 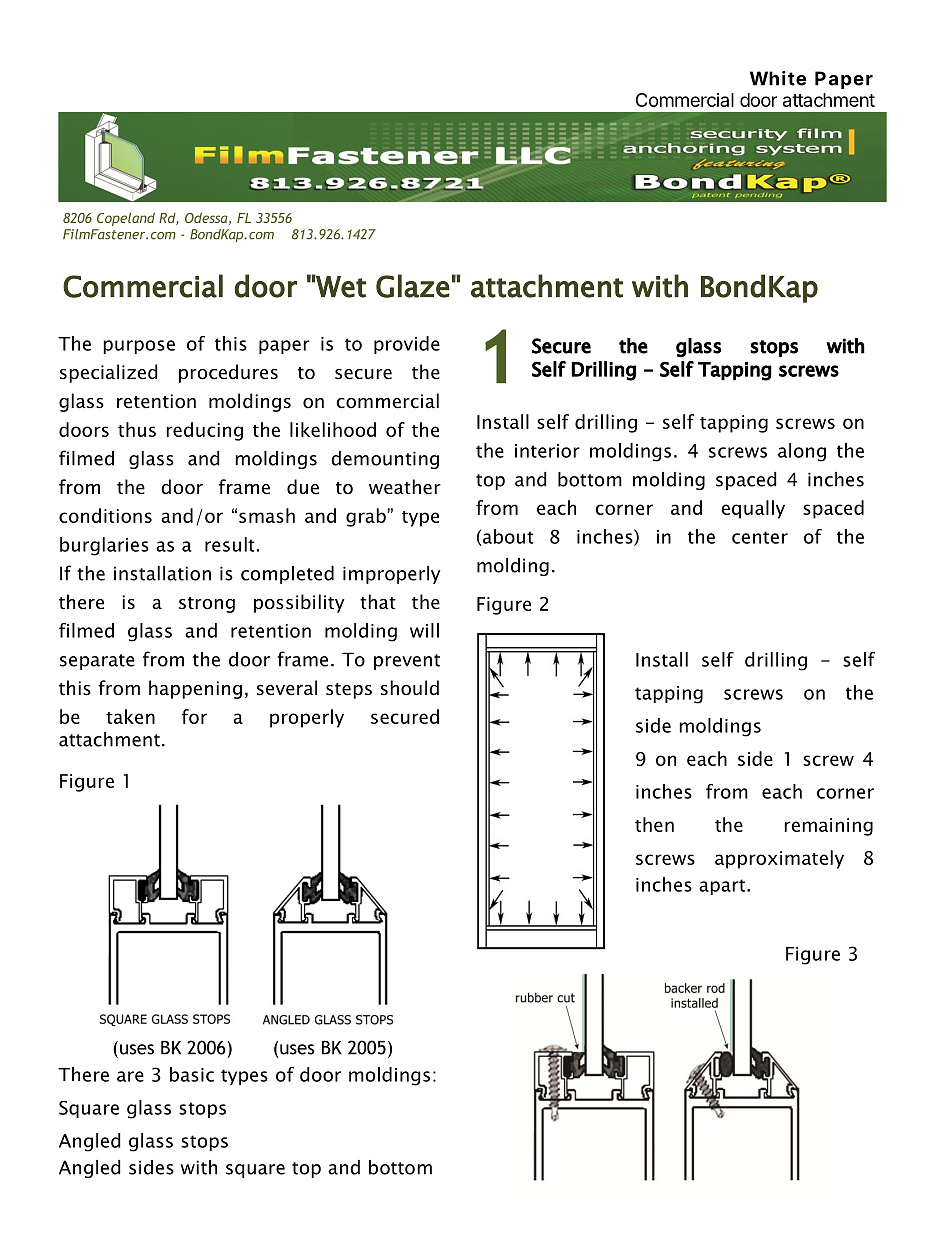 What do you see at coordinates (413, 286) in the page?
I see `Glaze` at bounding box center [413, 286].
